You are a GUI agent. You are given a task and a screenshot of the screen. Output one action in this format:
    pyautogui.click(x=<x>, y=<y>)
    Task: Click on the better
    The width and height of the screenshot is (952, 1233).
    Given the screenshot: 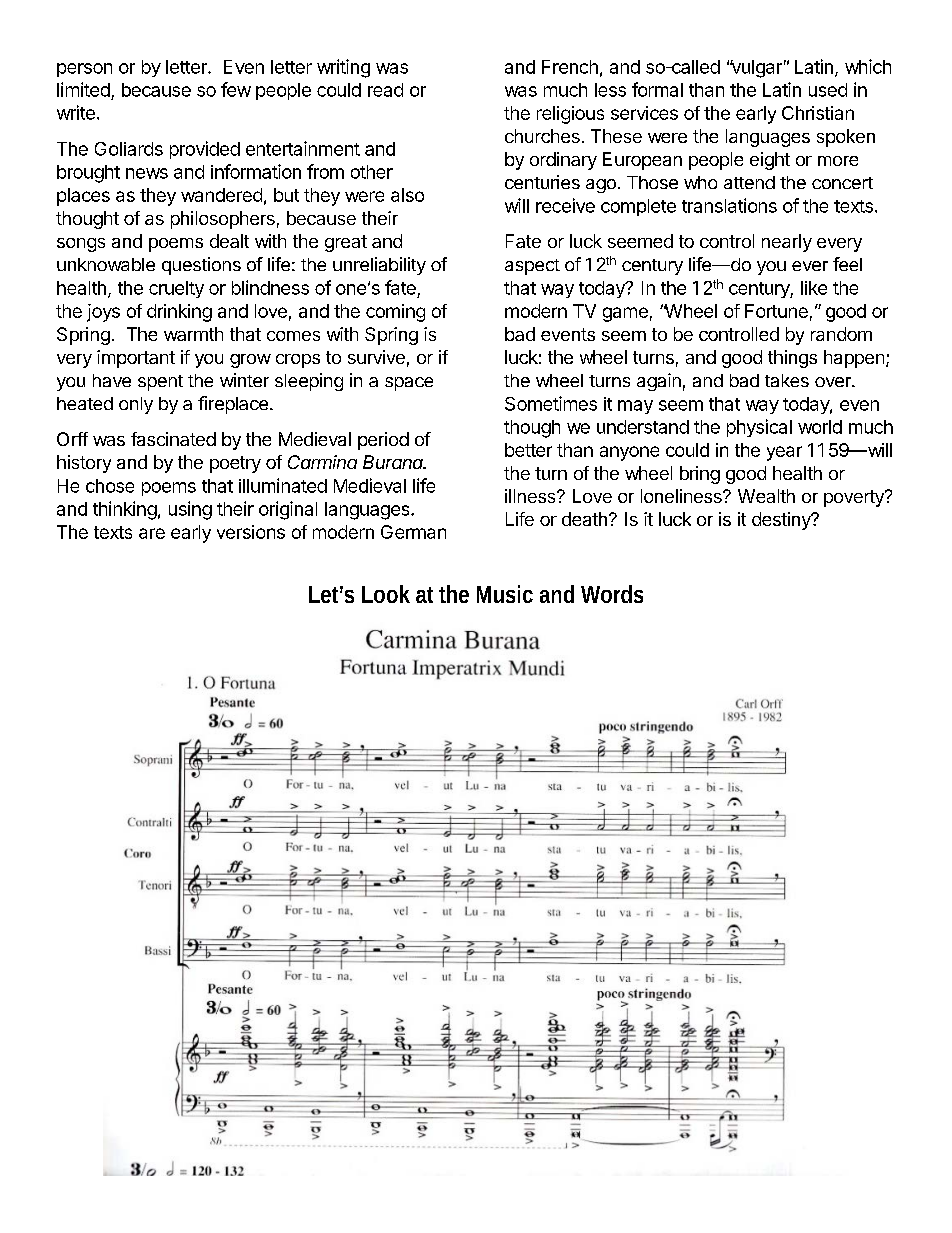 What is the action you would take?
    pyautogui.click(x=528, y=450)
